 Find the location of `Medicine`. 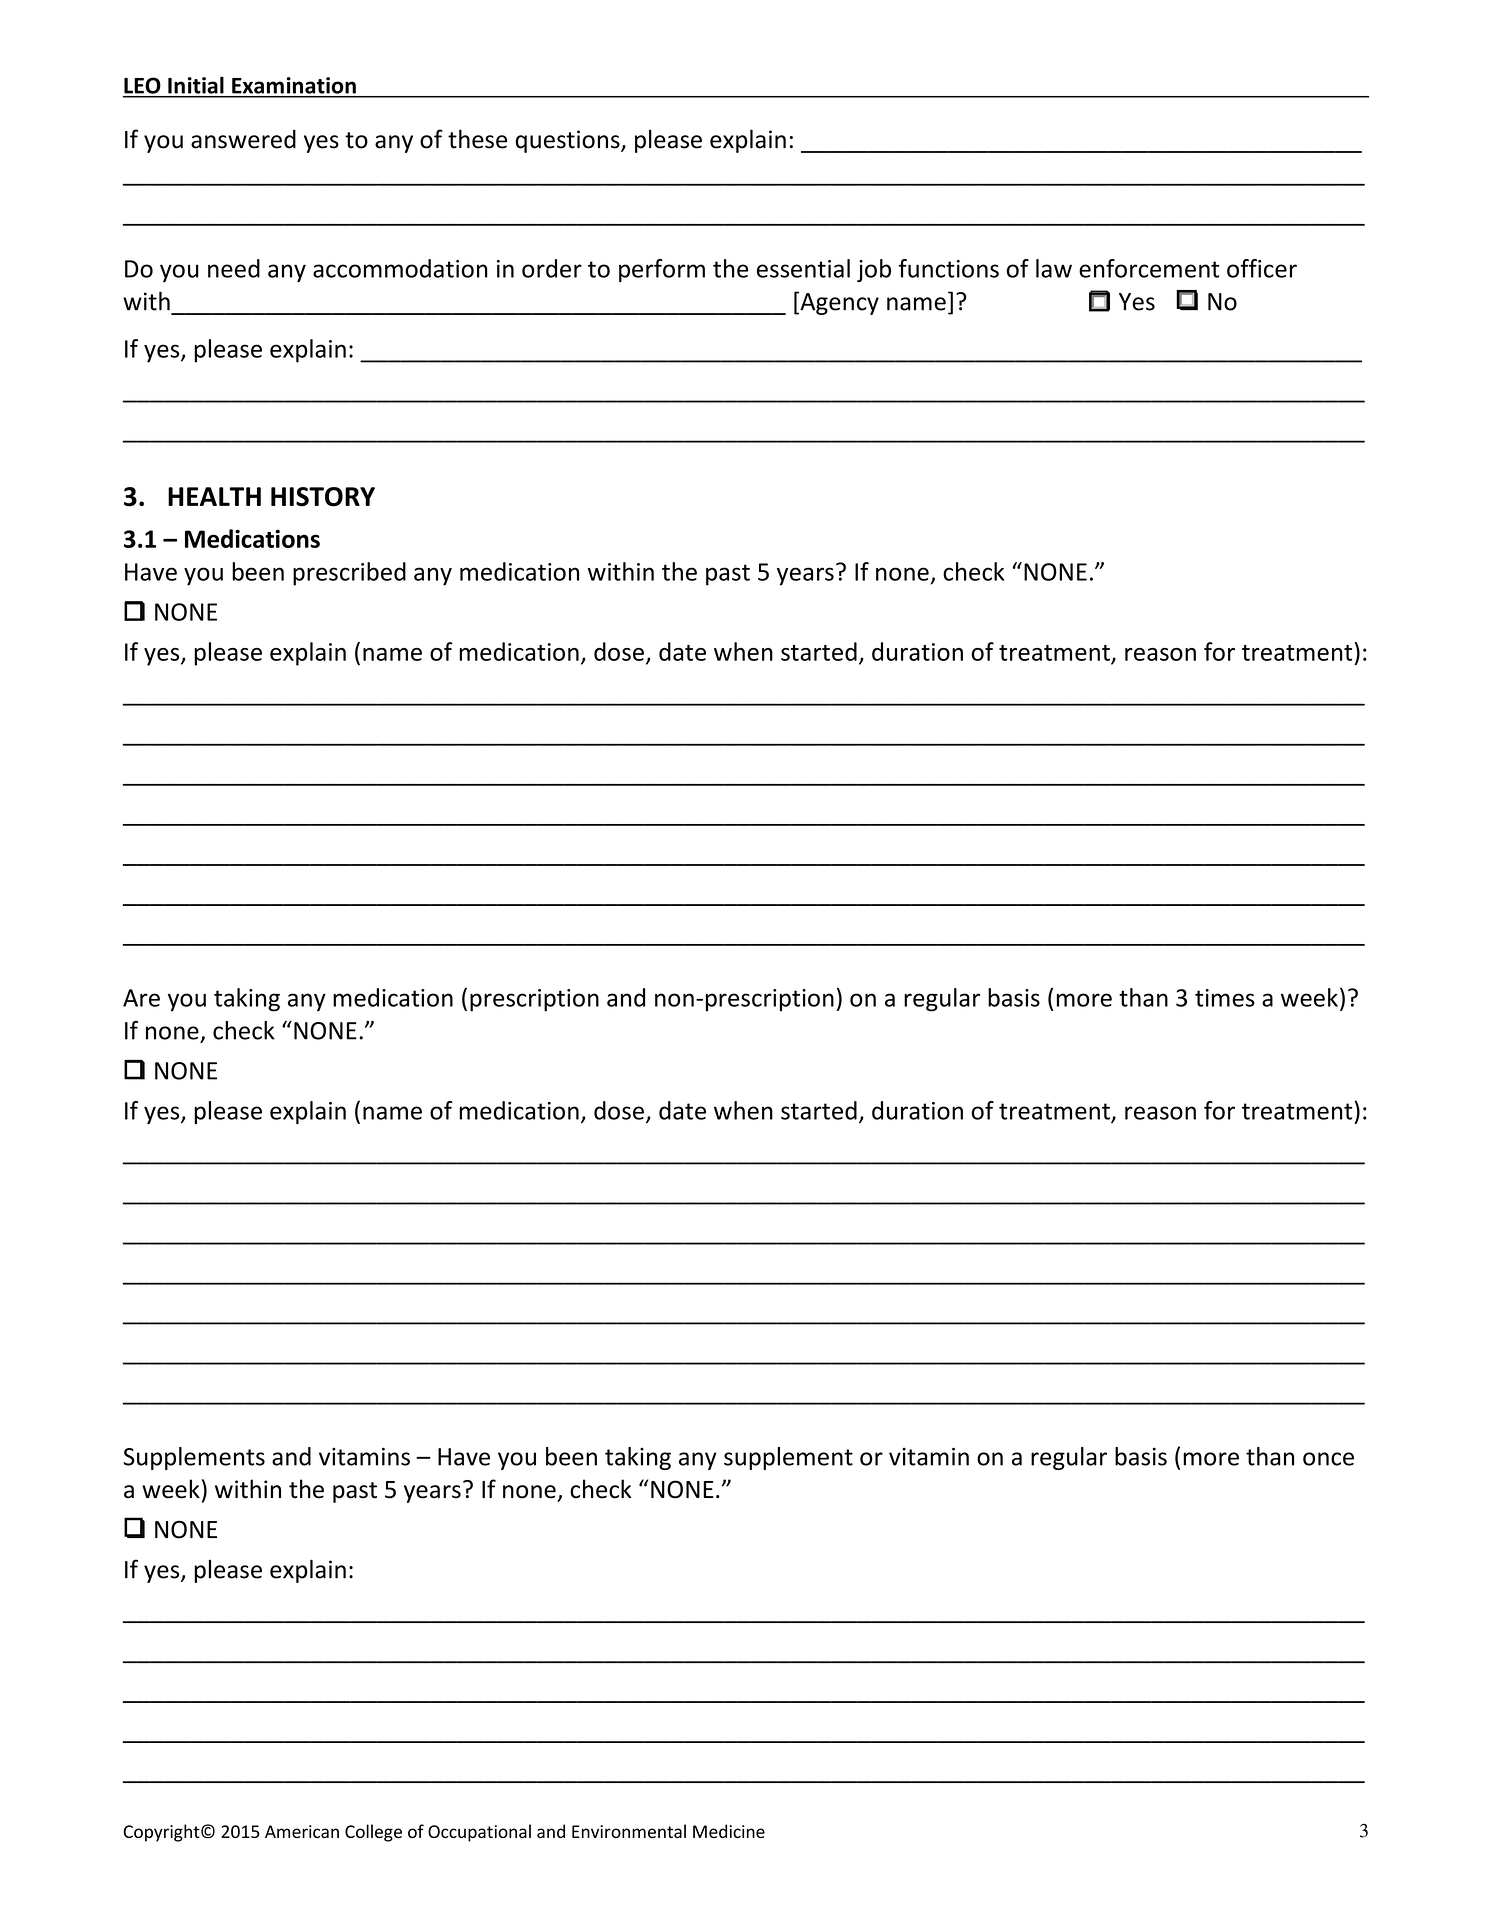

Medicine is located at coordinates (729, 1831).
